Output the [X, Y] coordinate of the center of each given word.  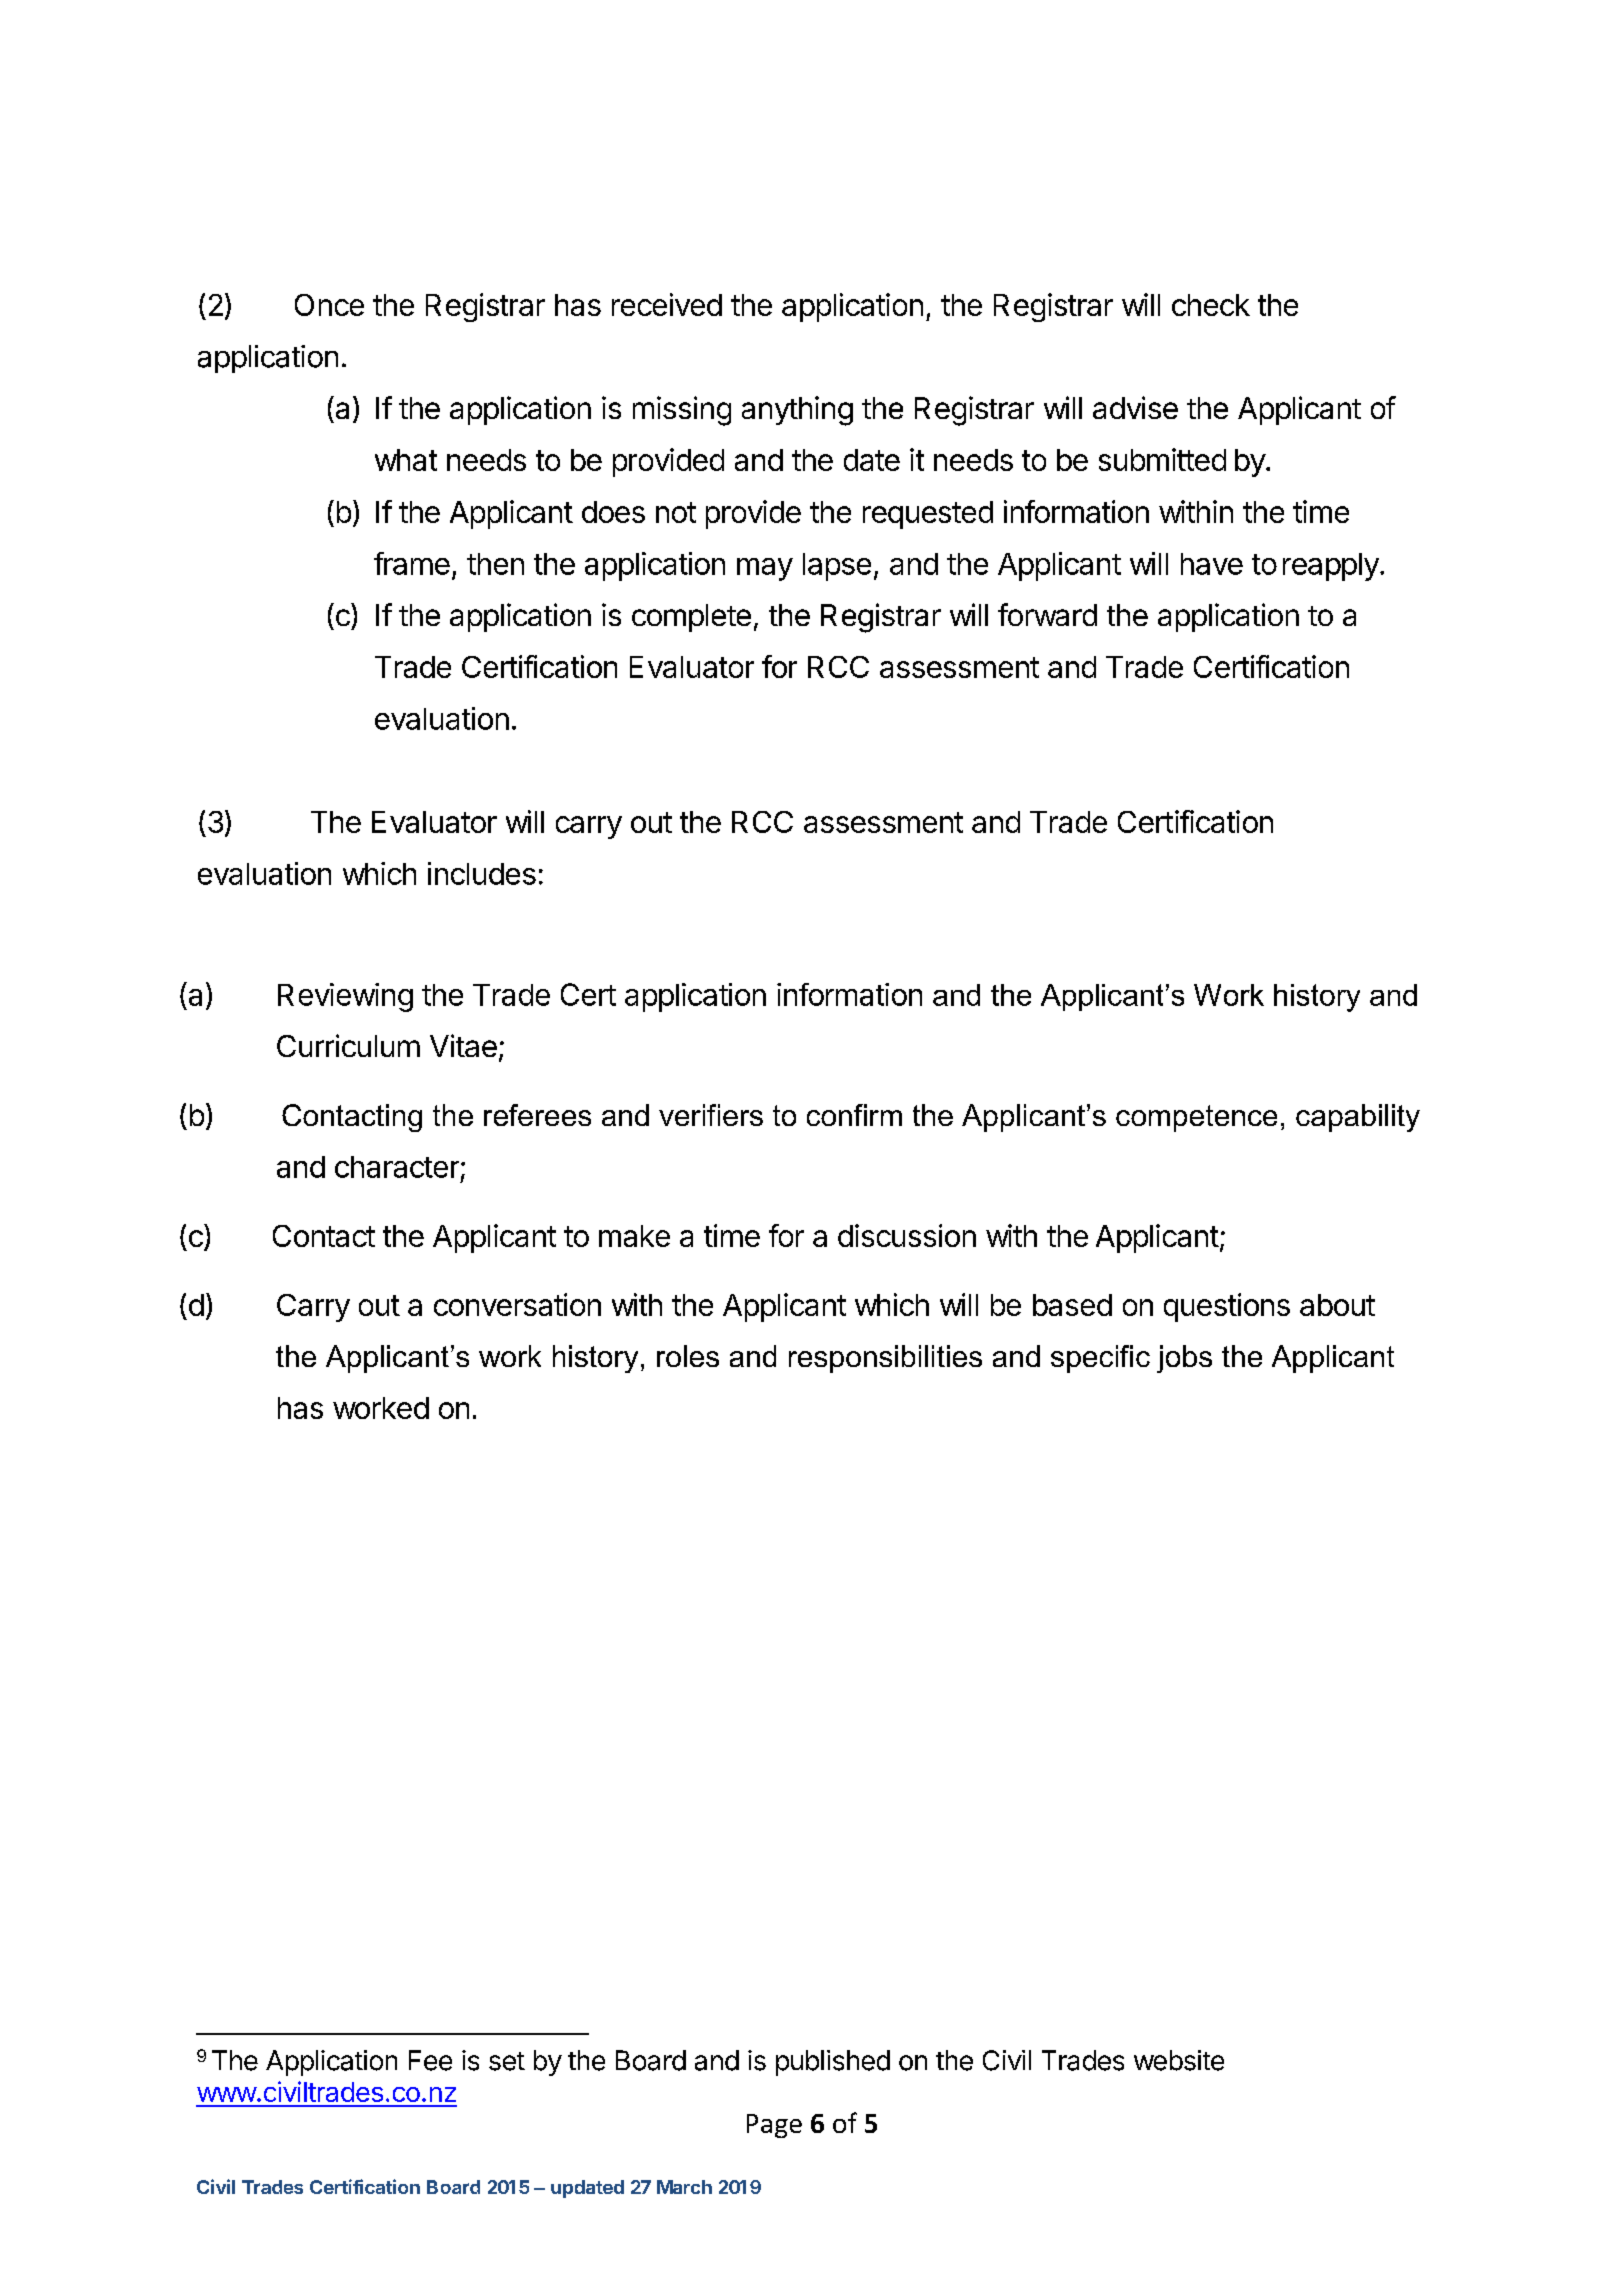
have [1212, 564]
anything [797, 411]
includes [482, 873]
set [507, 2061]
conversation [517, 1304]
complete [691, 618]
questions [1227, 1307]
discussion [907, 1235]
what [406, 460]
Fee [430, 2060]
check [1211, 305]
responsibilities [885, 1359]
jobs [1184, 1359]
